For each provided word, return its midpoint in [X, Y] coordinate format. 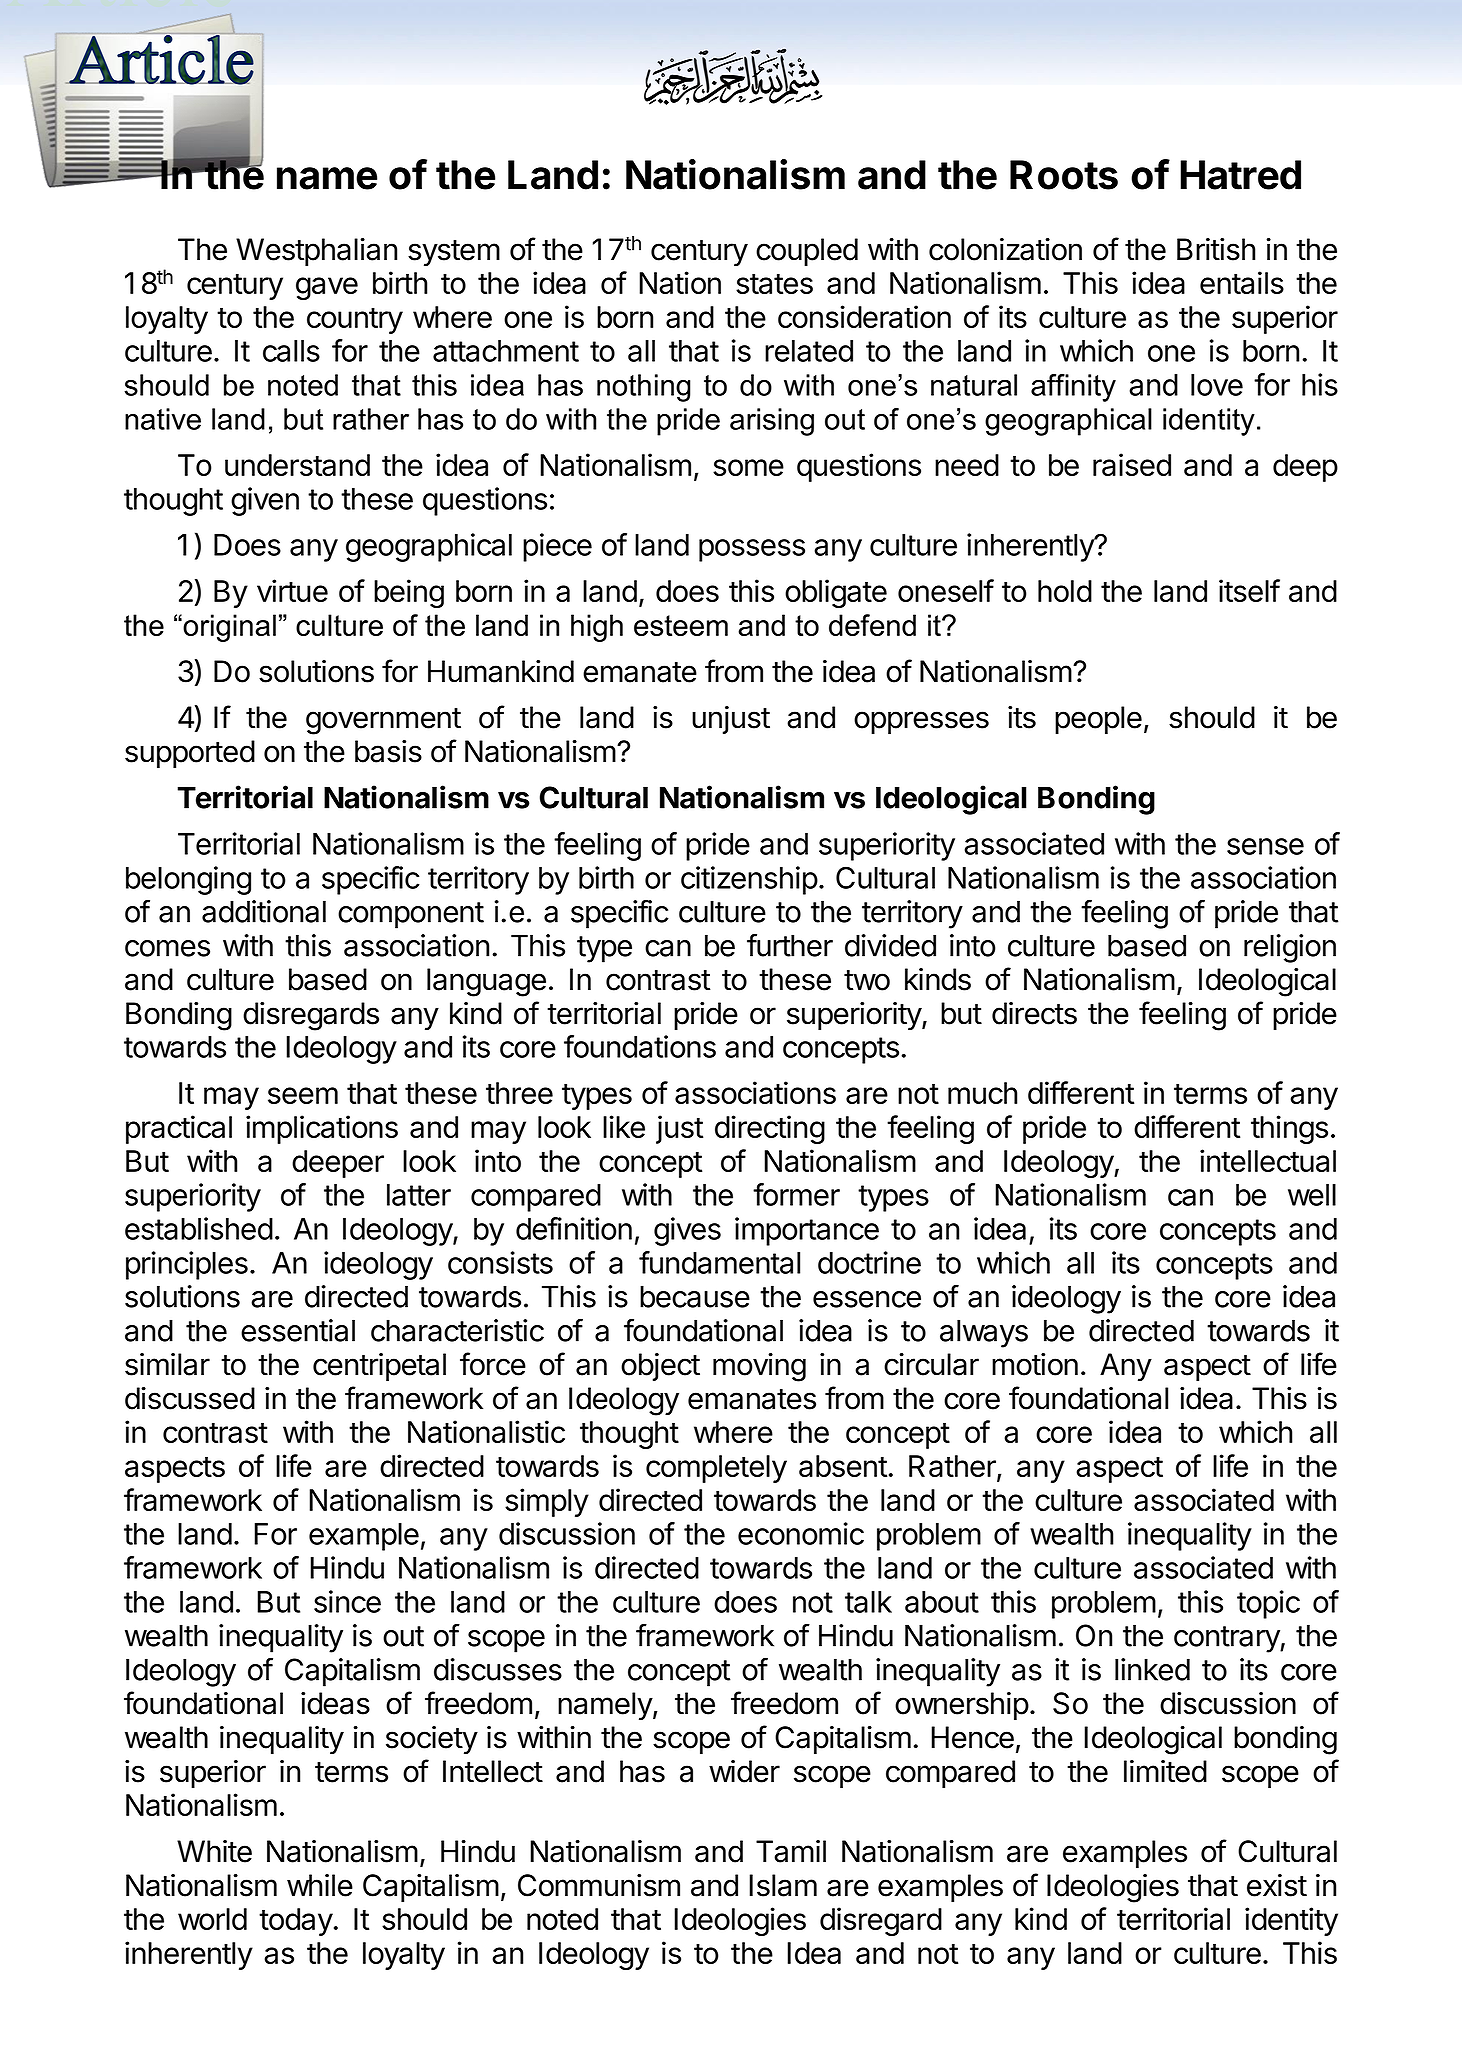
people [1098, 720]
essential [298, 1330]
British [1216, 249]
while [320, 1885]
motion [1035, 1364]
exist [1277, 1885]
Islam [783, 1885]
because [695, 1296]
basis [388, 751]
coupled [807, 252]
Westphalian [316, 252]
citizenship [749, 880]
